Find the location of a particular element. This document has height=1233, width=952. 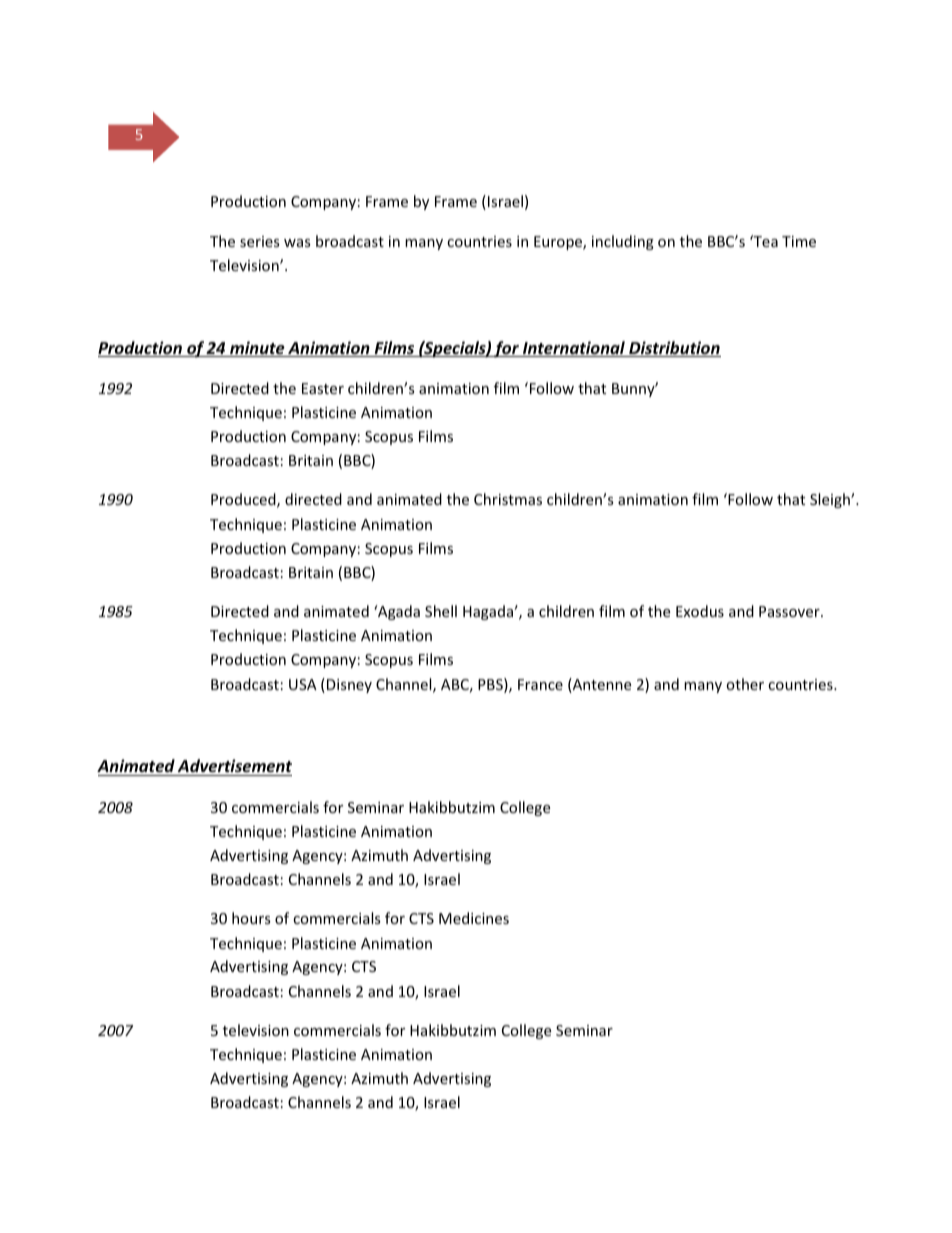

other is located at coordinates (745, 684).
